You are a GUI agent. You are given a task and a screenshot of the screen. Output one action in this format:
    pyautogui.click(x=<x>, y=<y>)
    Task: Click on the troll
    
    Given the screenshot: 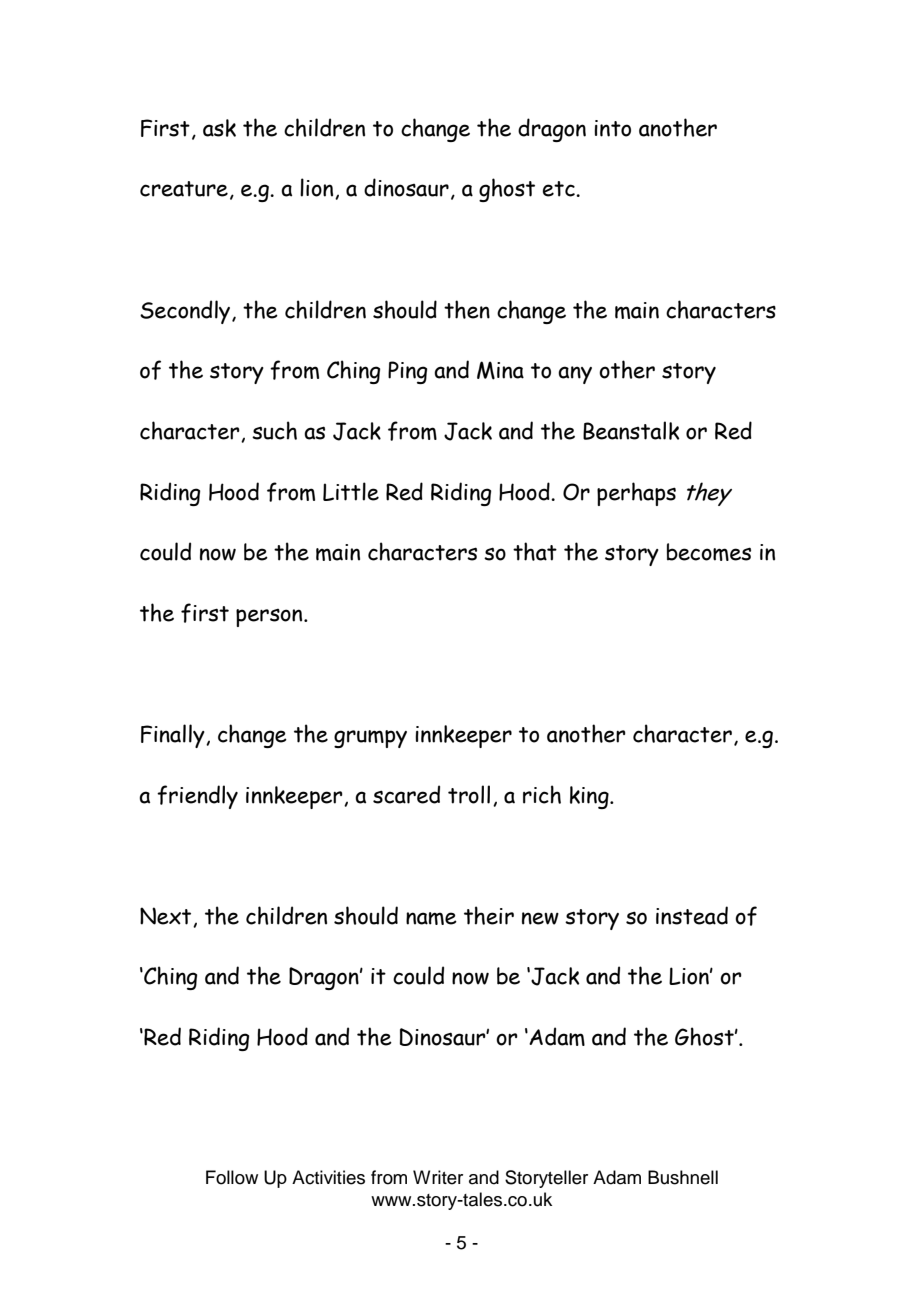 What is the action you would take?
    pyautogui.click(x=469, y=794)
